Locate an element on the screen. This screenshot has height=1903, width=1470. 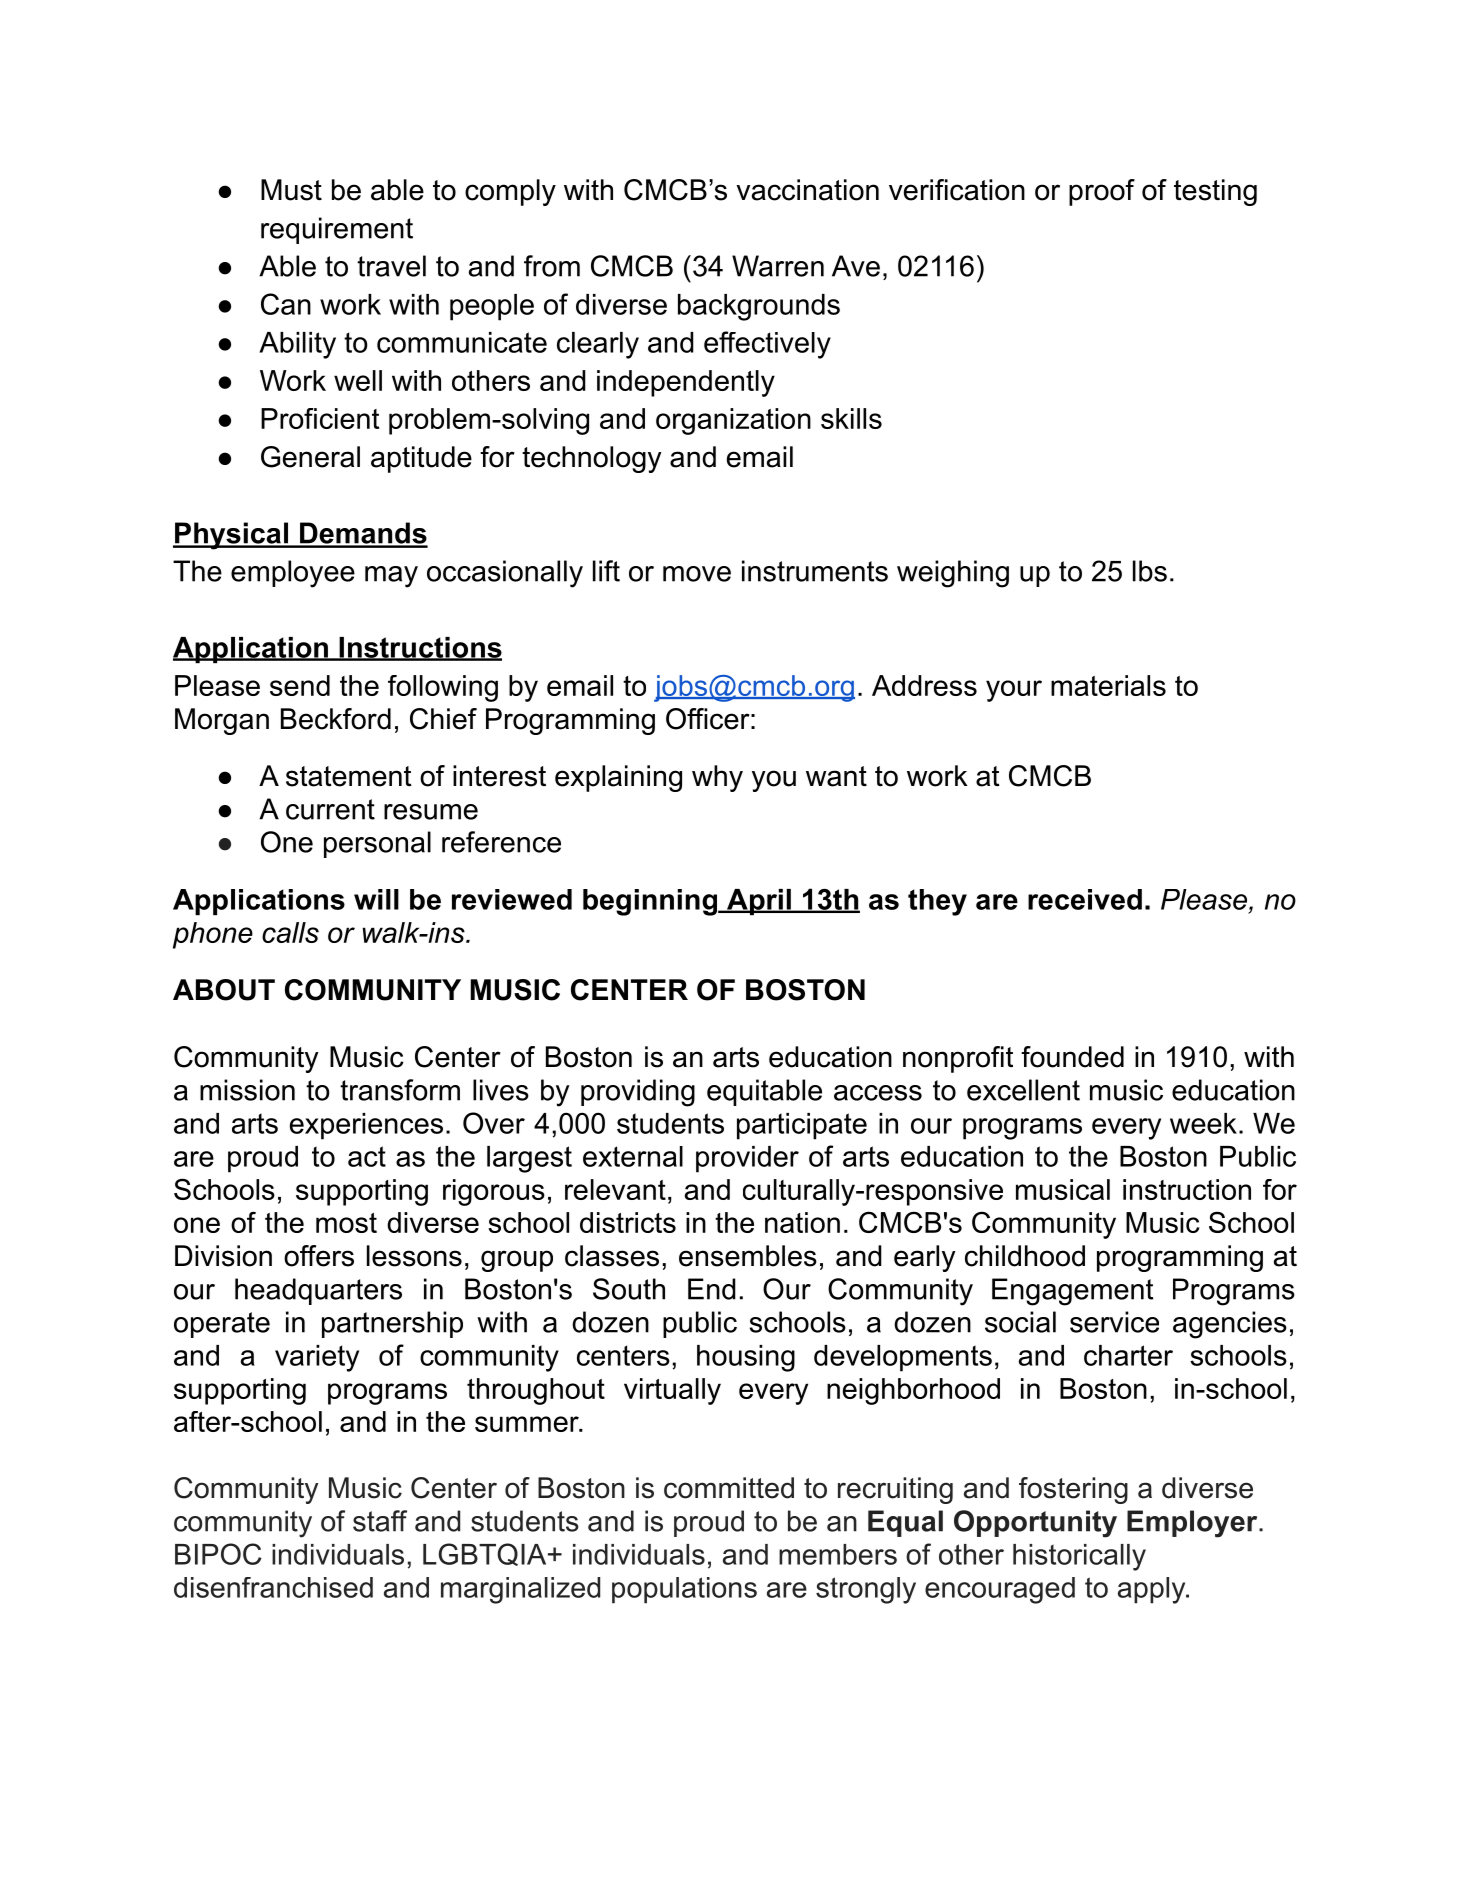
received is located at coordinates (1085, 899).
